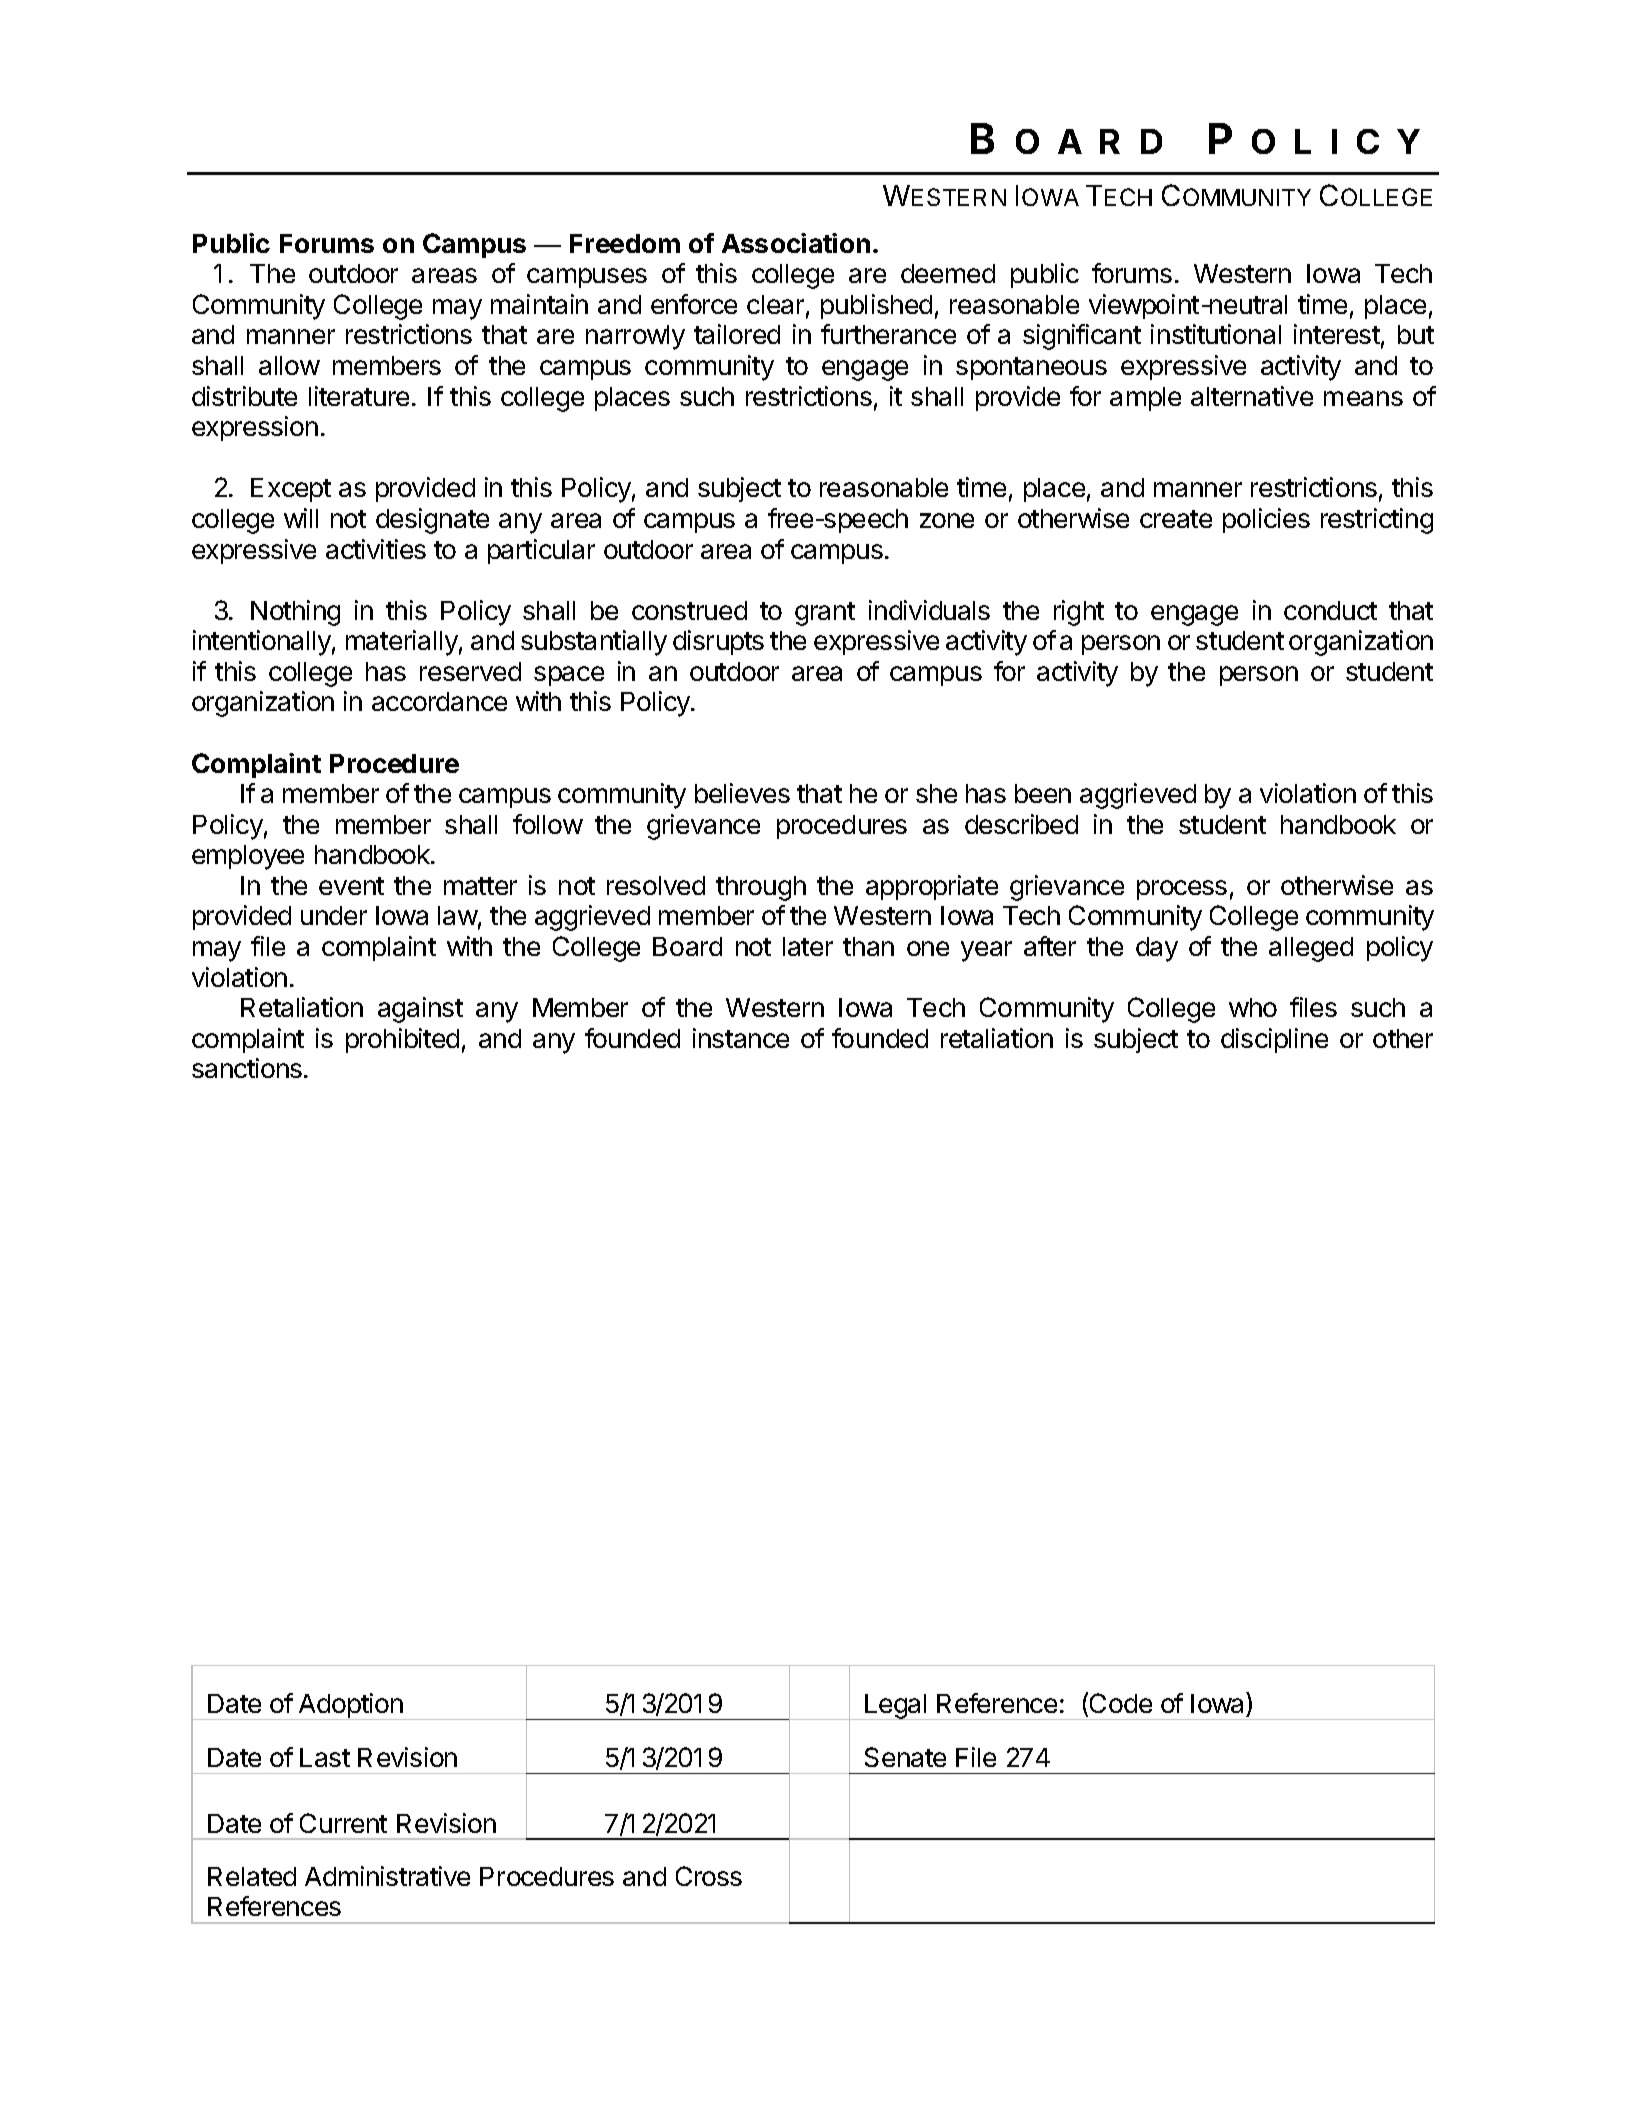 This document has width=1626, height=2105. What do you see at coordinates (351, 1706) in the document?
I see `Adoption` at bounding box center [351, 1706].
